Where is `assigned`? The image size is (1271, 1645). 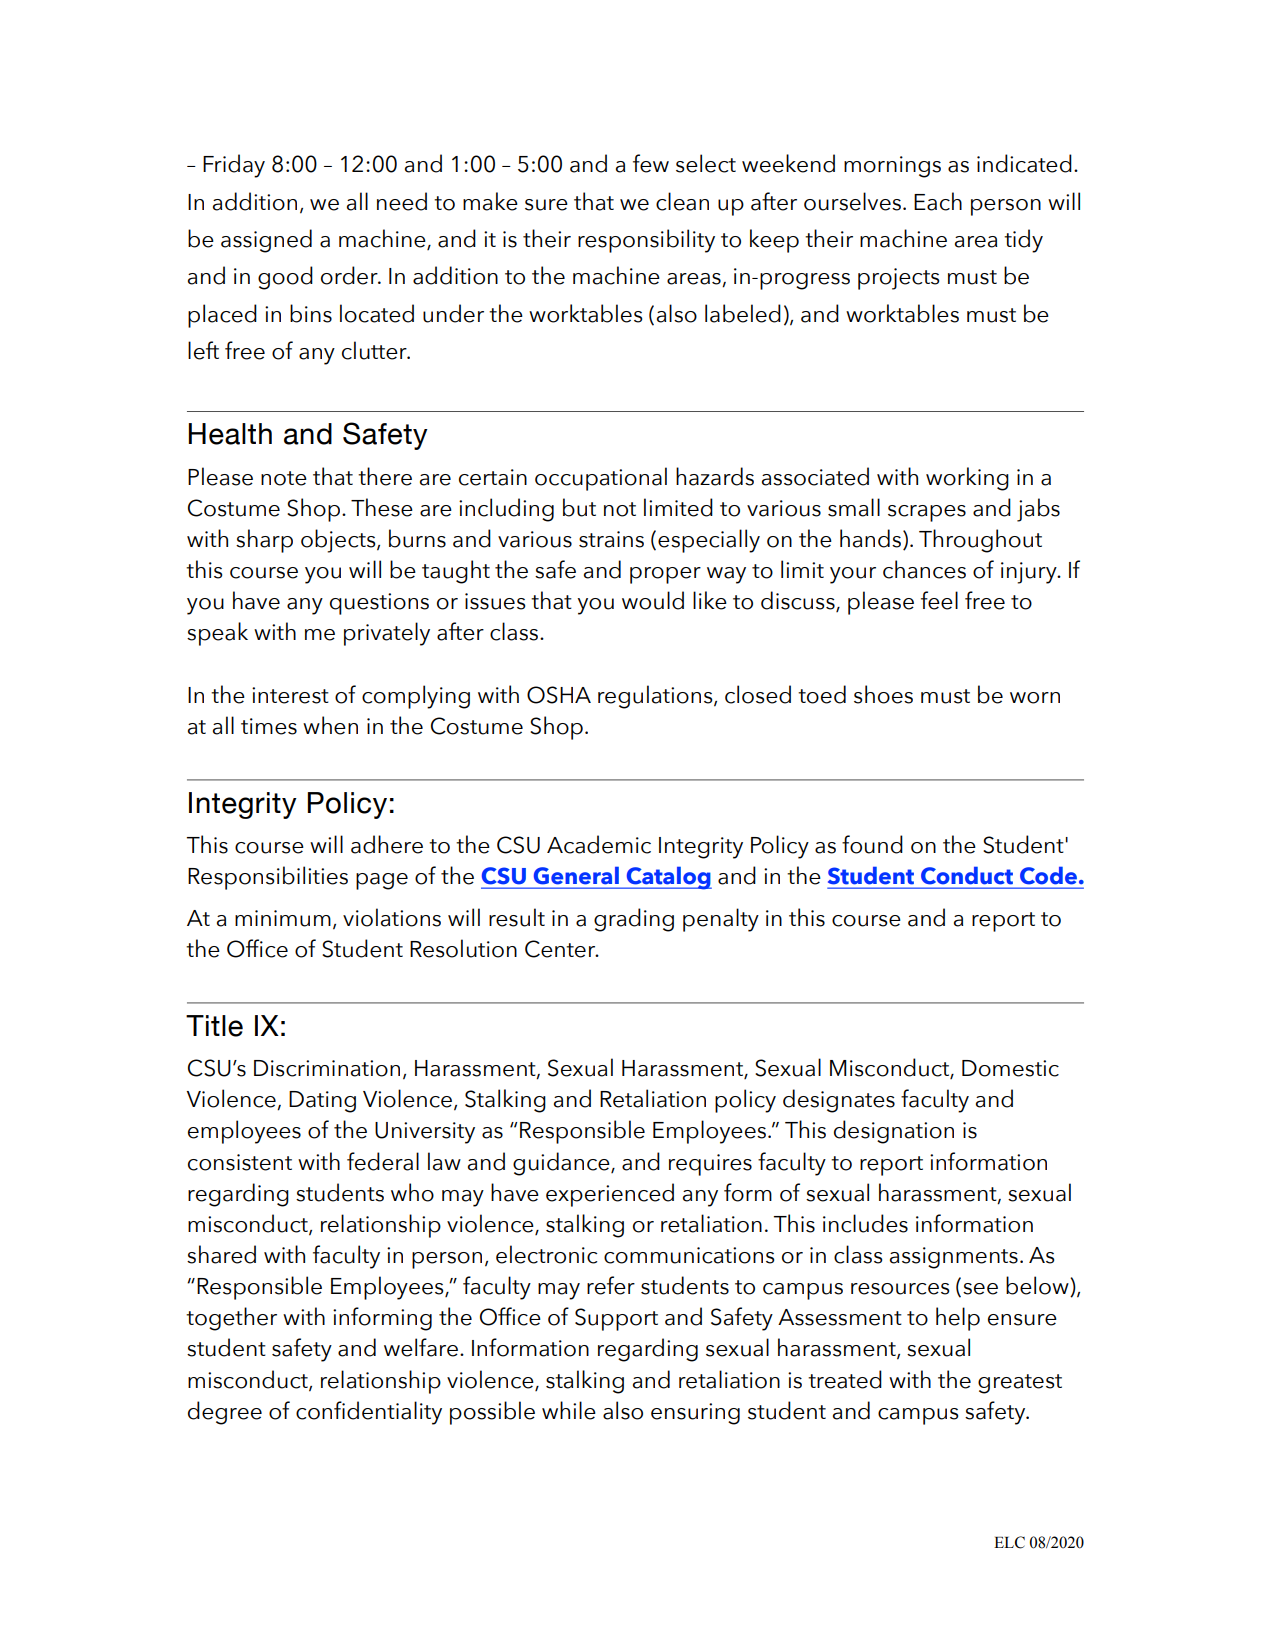
assigned is located at coordinates (266, 241).
